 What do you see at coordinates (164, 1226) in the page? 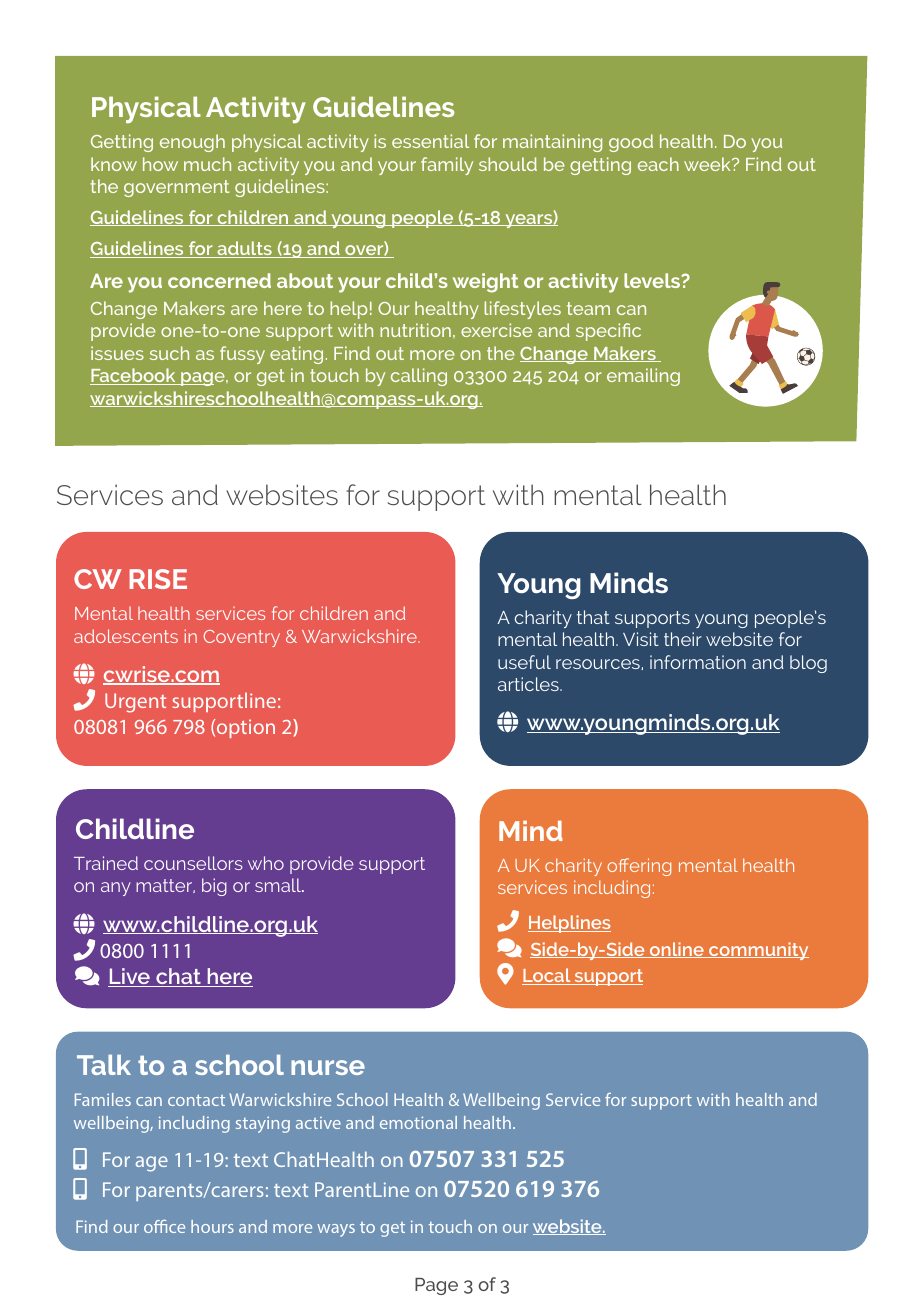
I see `office` at bounding box center [164, 1226].
